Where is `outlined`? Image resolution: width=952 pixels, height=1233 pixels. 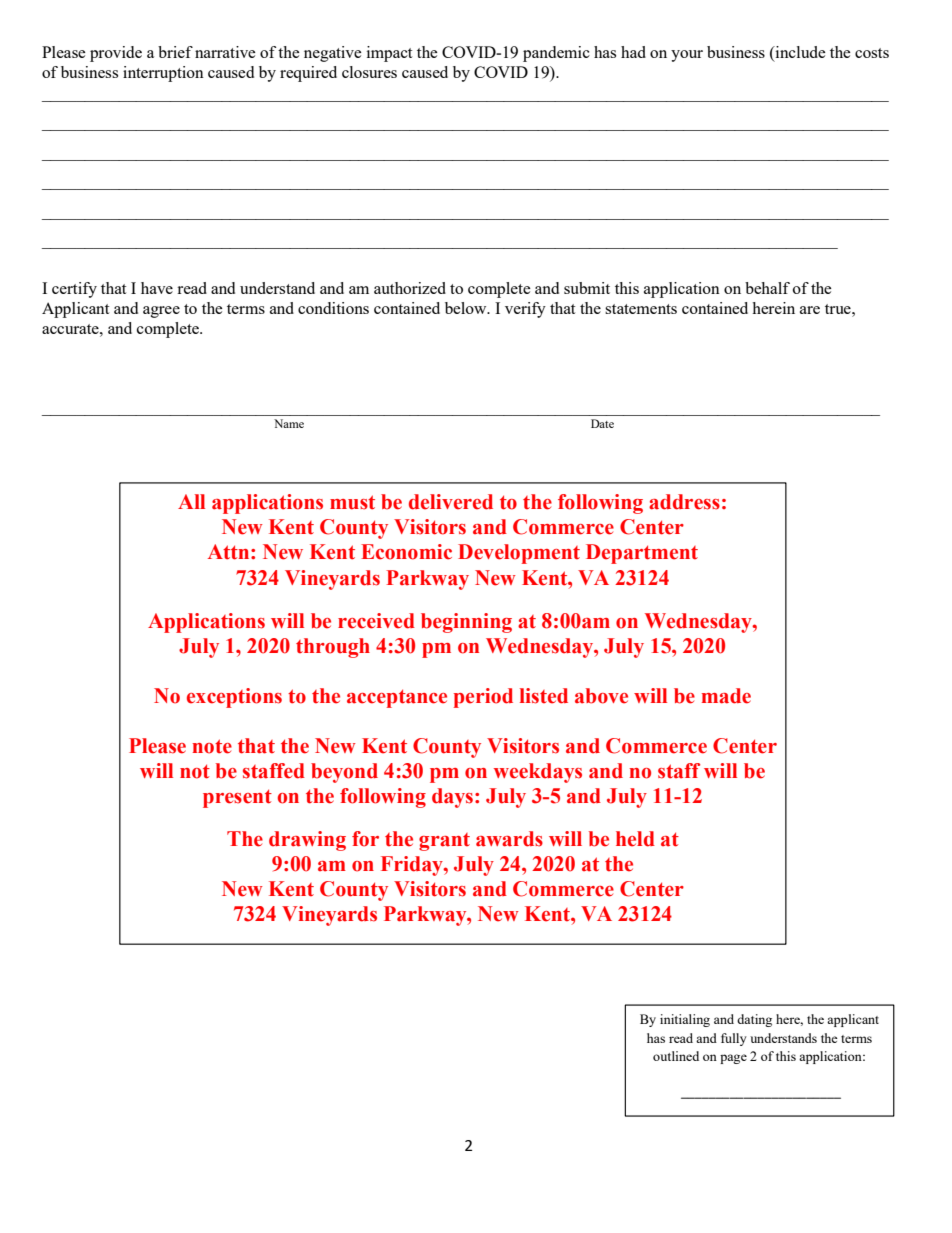 outlined is located at coordinates (676, 1056).
